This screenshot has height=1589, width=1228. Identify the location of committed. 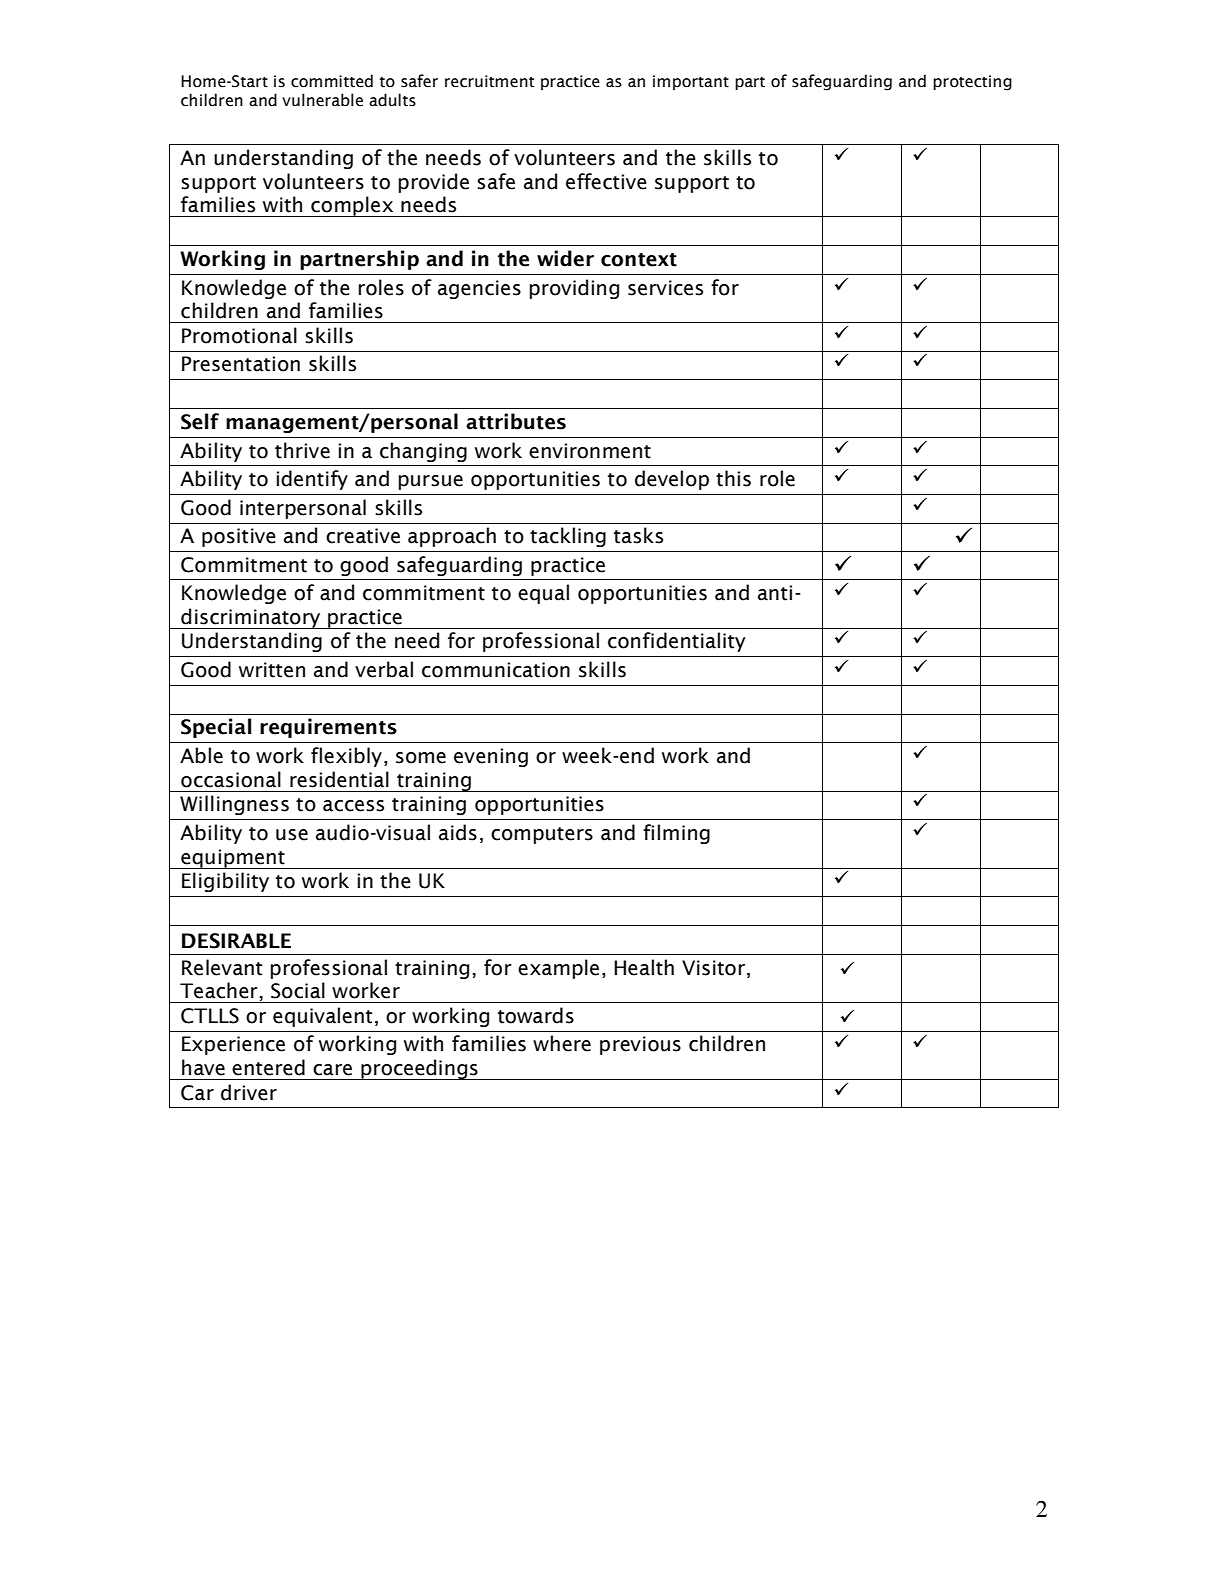
(332, 81).
